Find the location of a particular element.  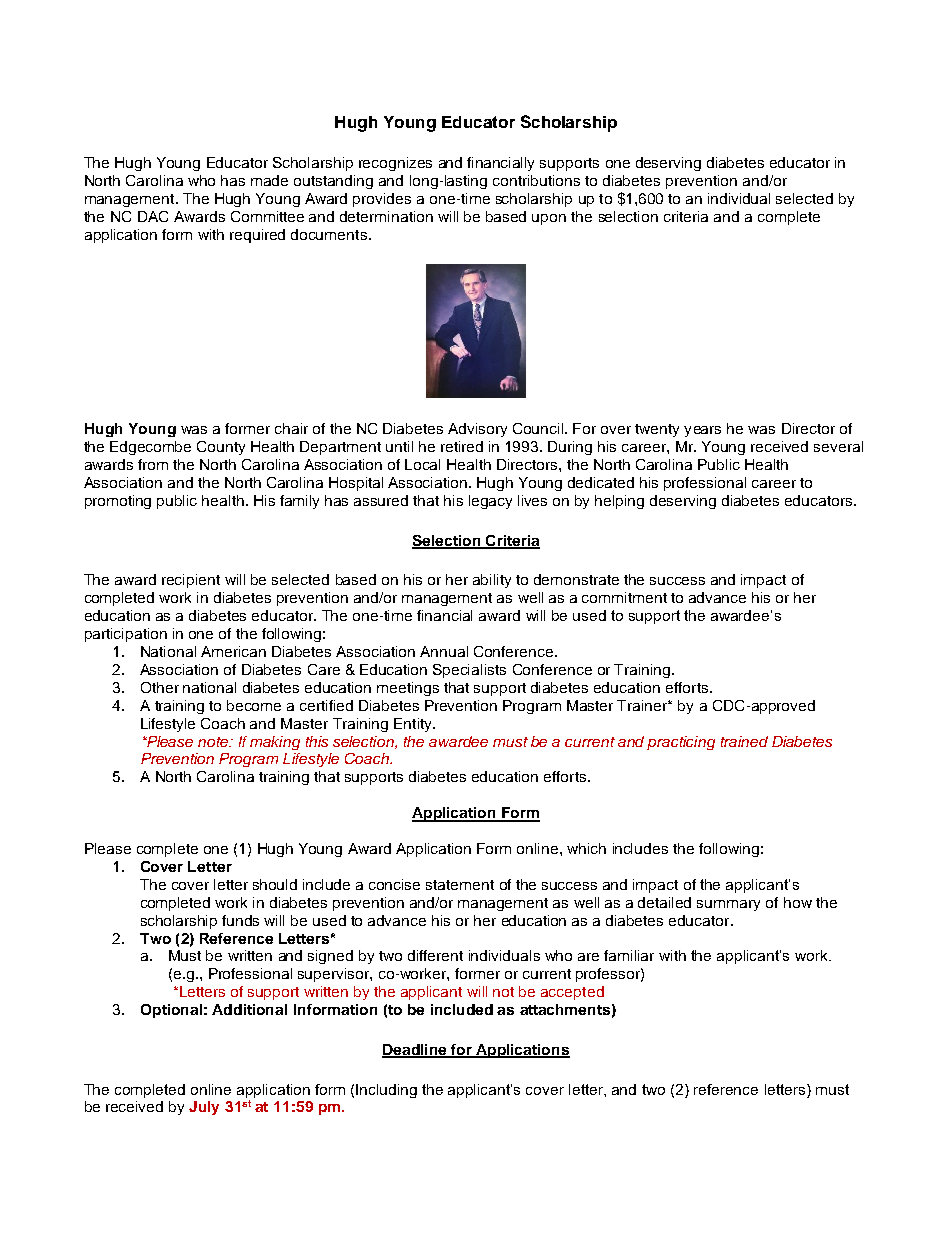

July is located at coordinates (204, 1108).
